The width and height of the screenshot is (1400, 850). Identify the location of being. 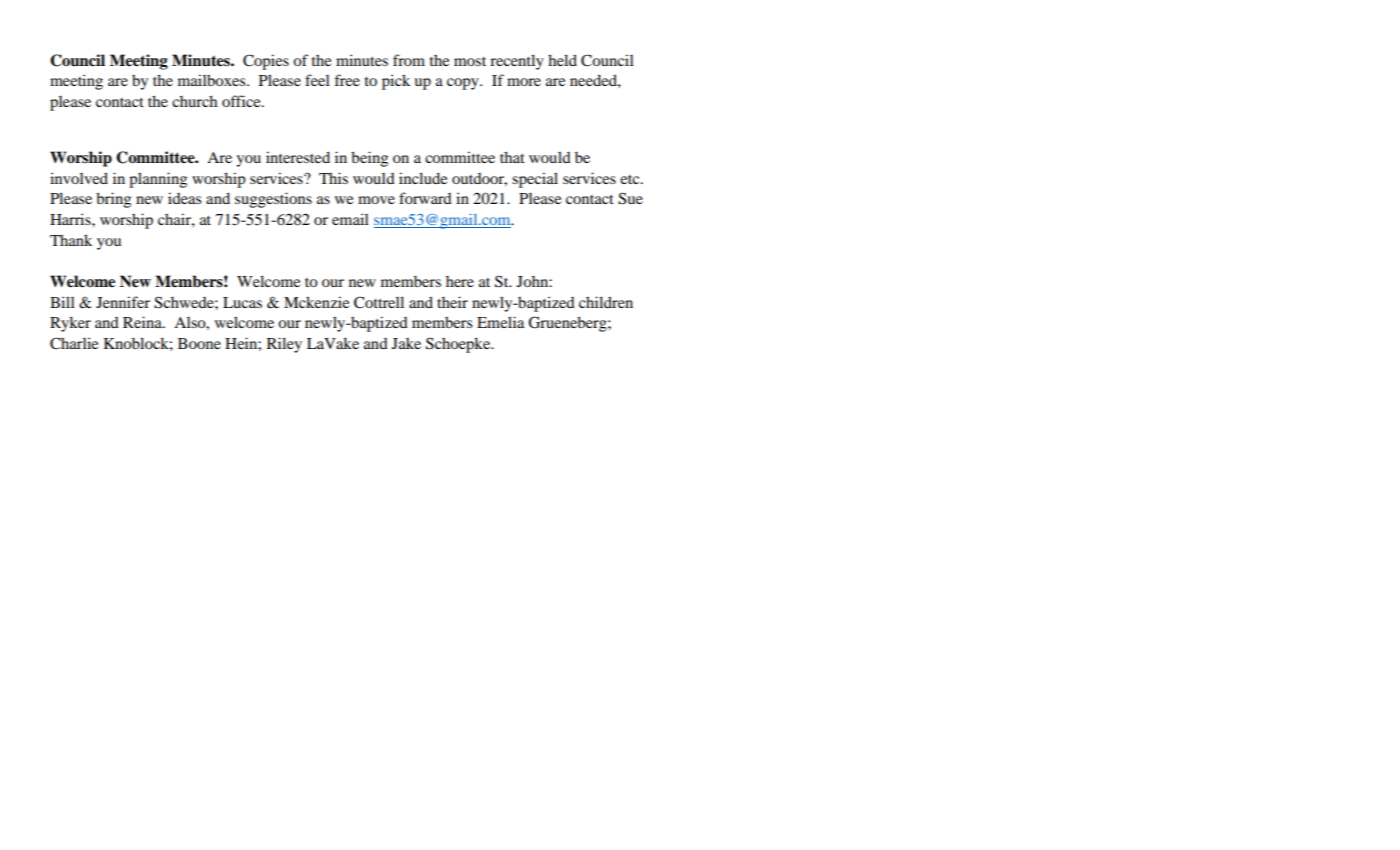
(369, 159).
